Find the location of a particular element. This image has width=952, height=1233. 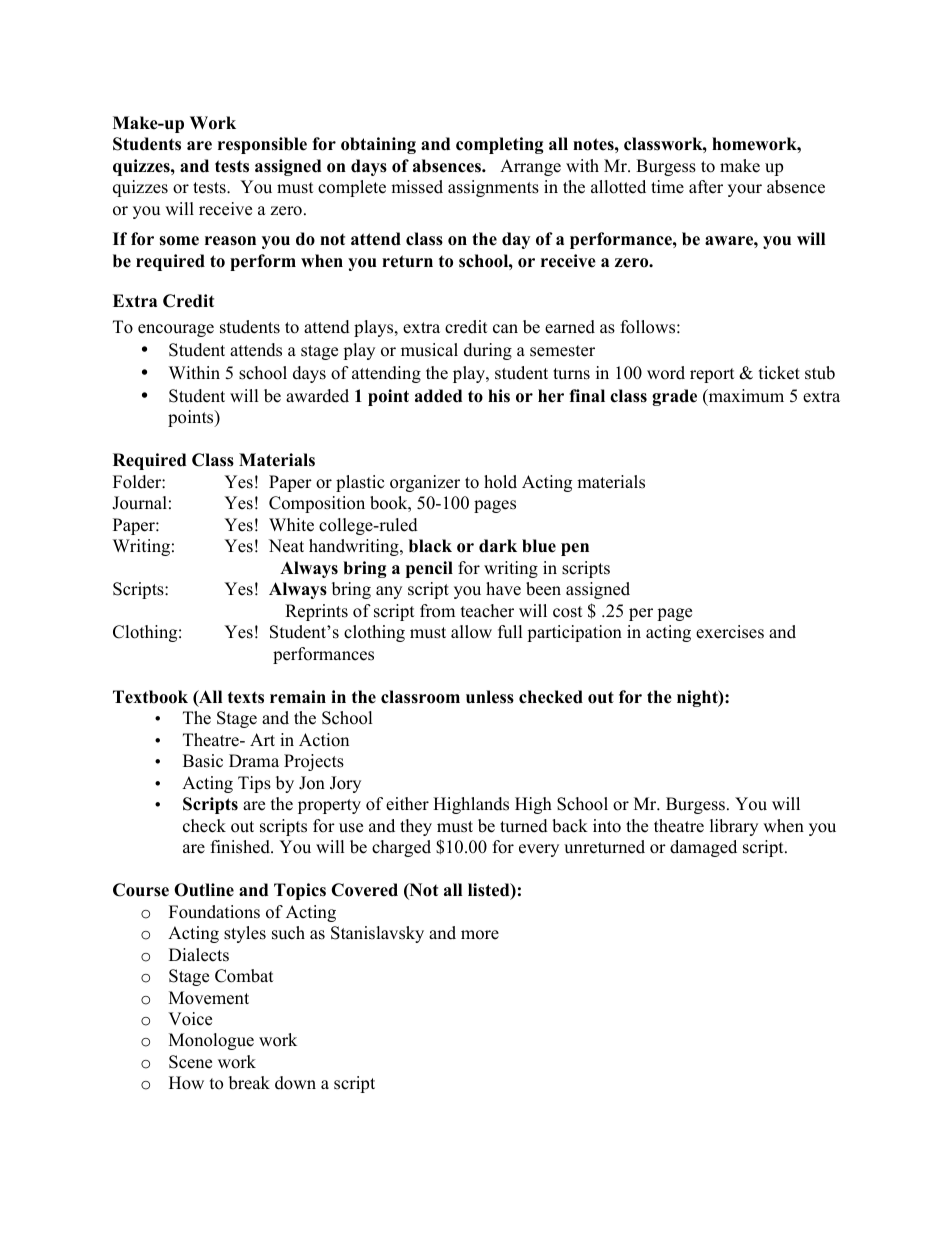

teacher is located at coordinates (487, 611).
